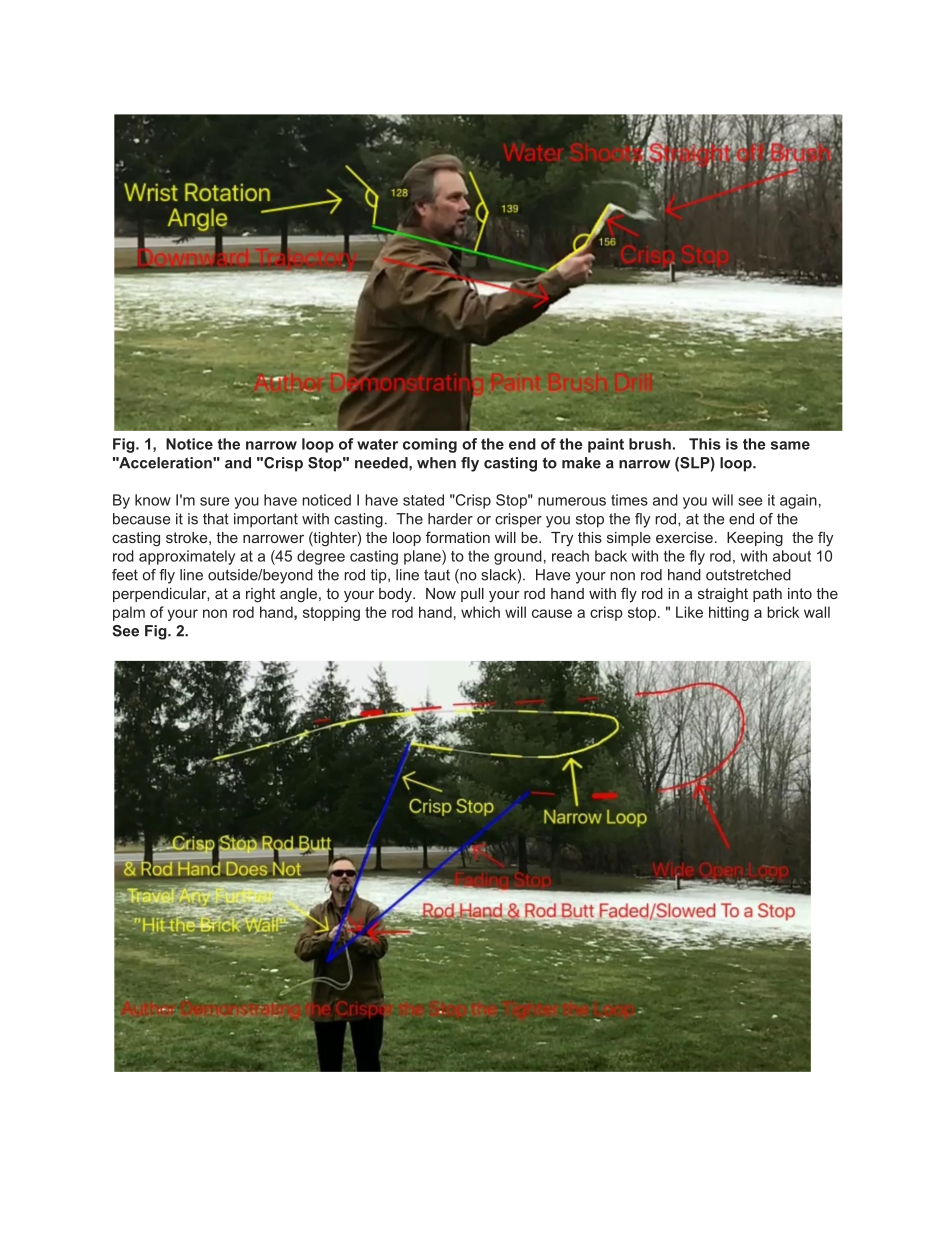 This screenshot has width=952, height=1233. What do you see at coordinates (129, 613) in the screenshot?
I see `palm` at bounding box center [129, 613].
